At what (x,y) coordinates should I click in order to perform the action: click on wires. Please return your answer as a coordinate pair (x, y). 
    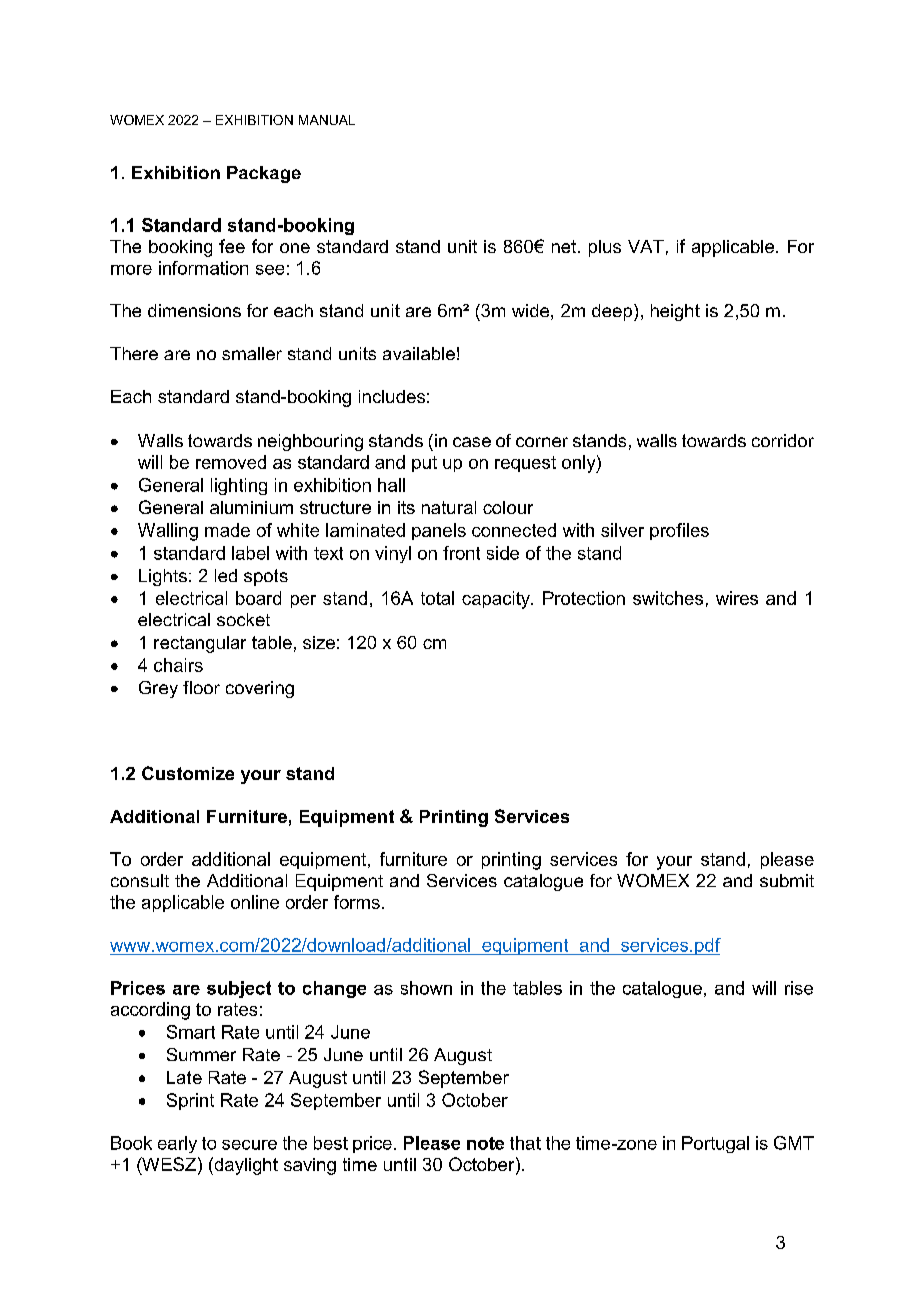
    Looking at the image, I should click on (737, 598).
